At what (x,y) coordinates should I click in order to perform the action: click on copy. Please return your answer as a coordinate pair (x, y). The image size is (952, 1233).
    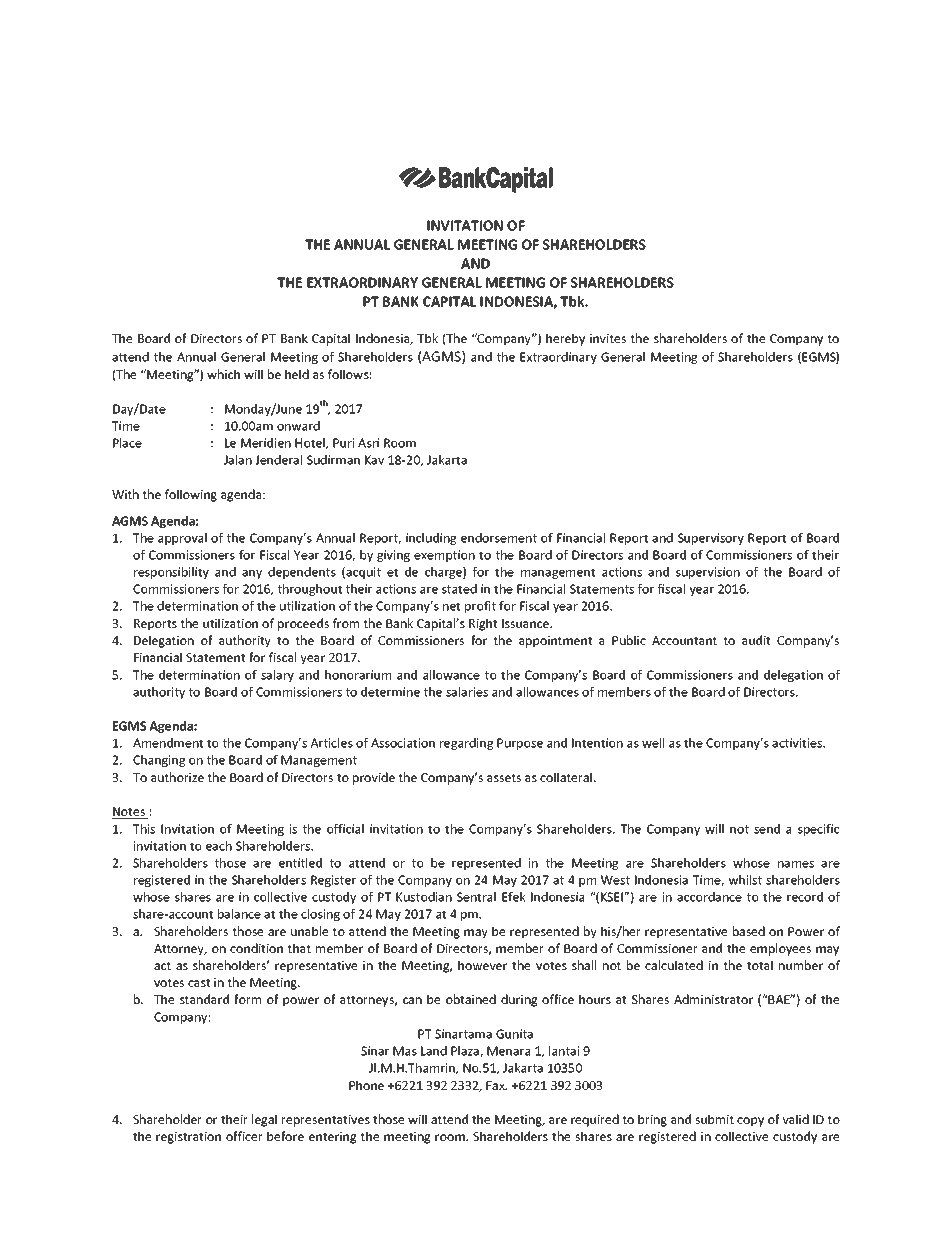
    Looking at the image, I should click on (750, 1122).
